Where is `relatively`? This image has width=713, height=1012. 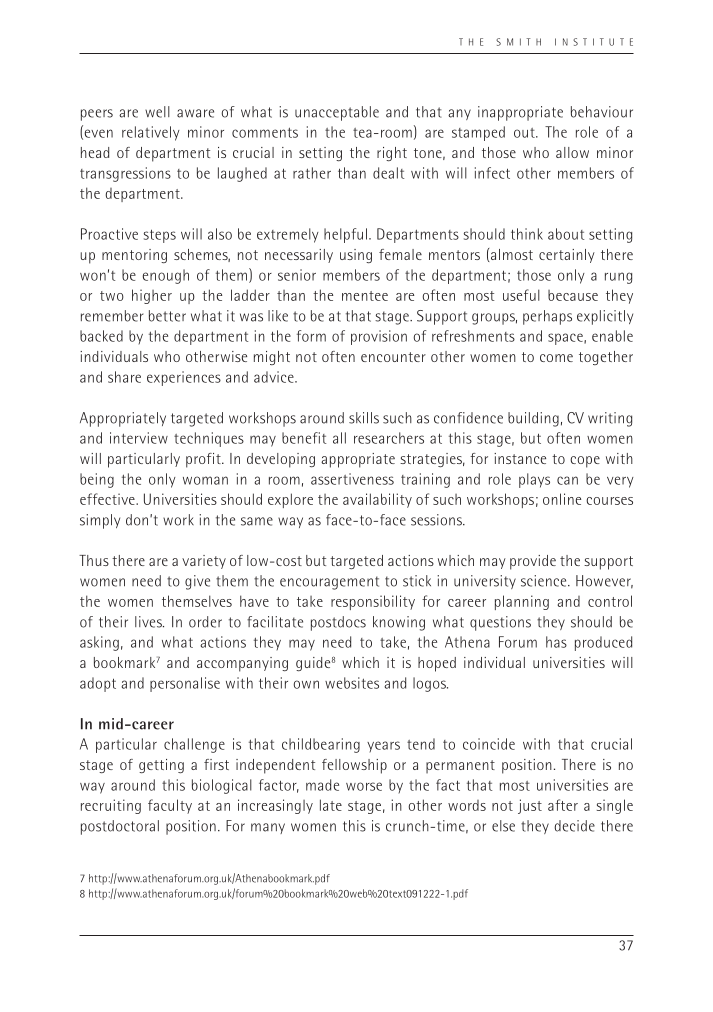
relatively is located at coordinates (151, 133).
